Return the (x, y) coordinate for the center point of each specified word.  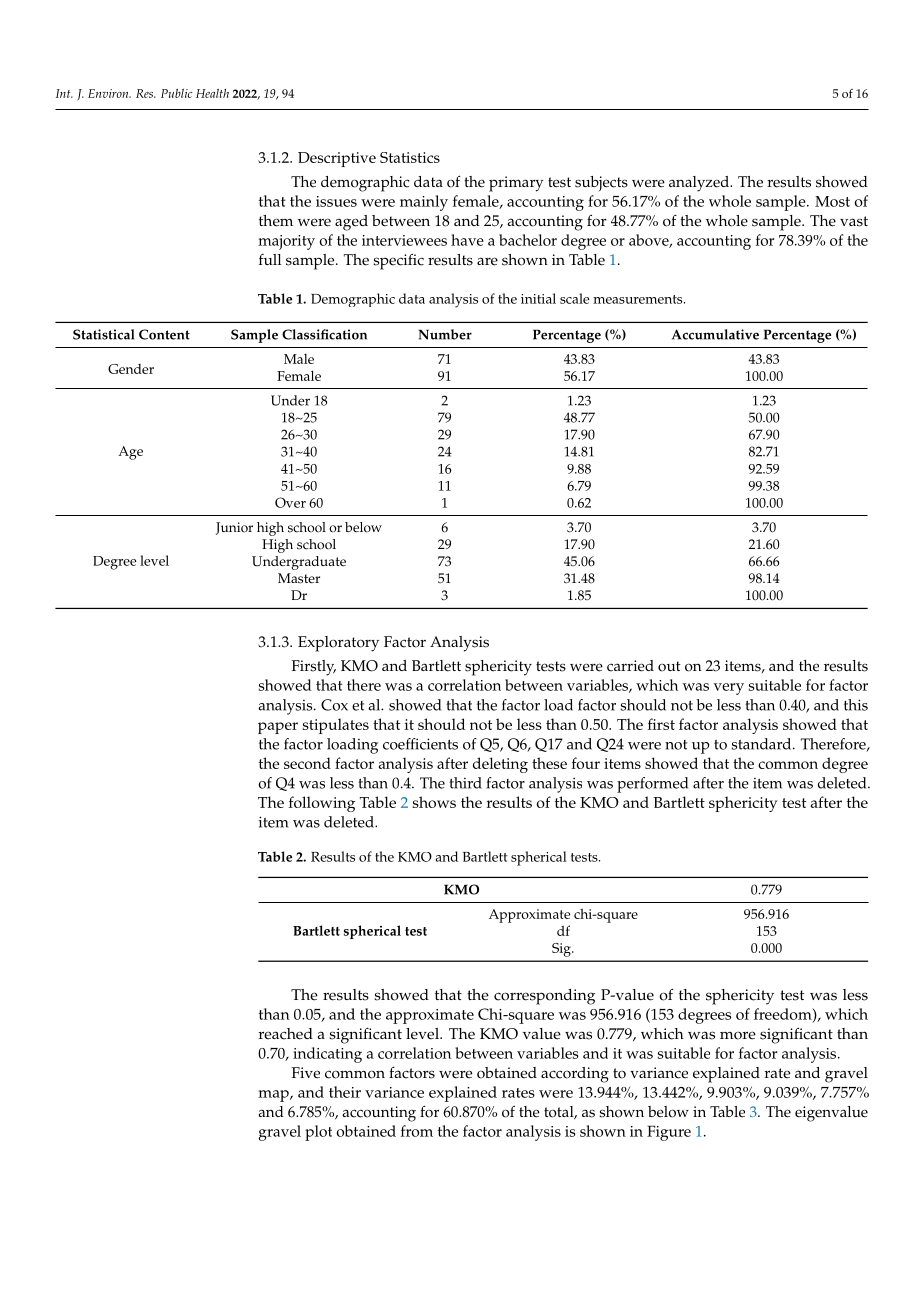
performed (652, 785)
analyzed (700, 184)
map (274, 1096)
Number (445, 334)
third (465, 783)
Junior (234, 528)
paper (278, 728)
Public (177, 93)
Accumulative (715, 334)
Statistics (410, 157)
